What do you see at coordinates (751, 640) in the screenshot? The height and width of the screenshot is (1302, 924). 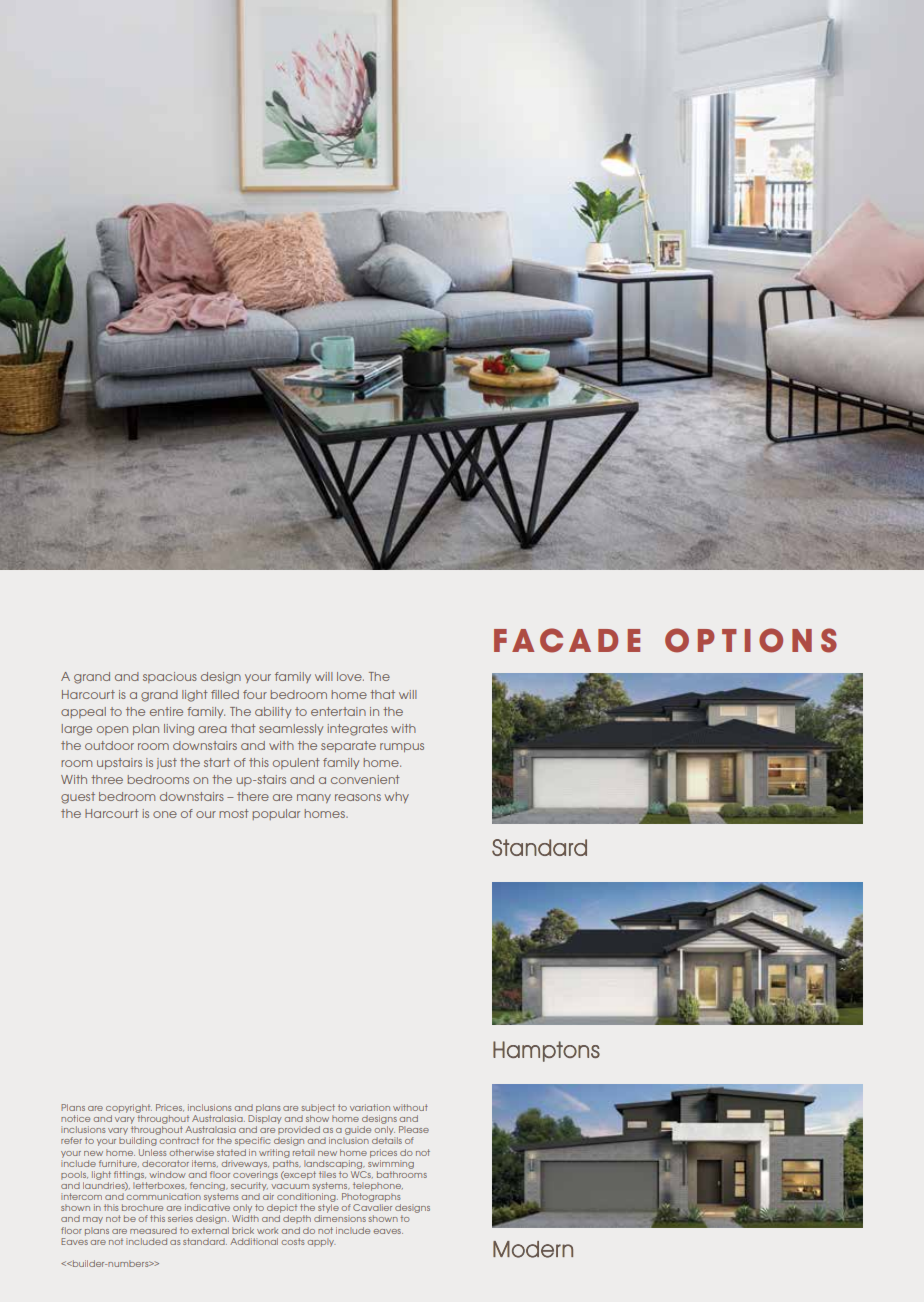 I see `OPTIONS` at bounding box center [751, 640].
